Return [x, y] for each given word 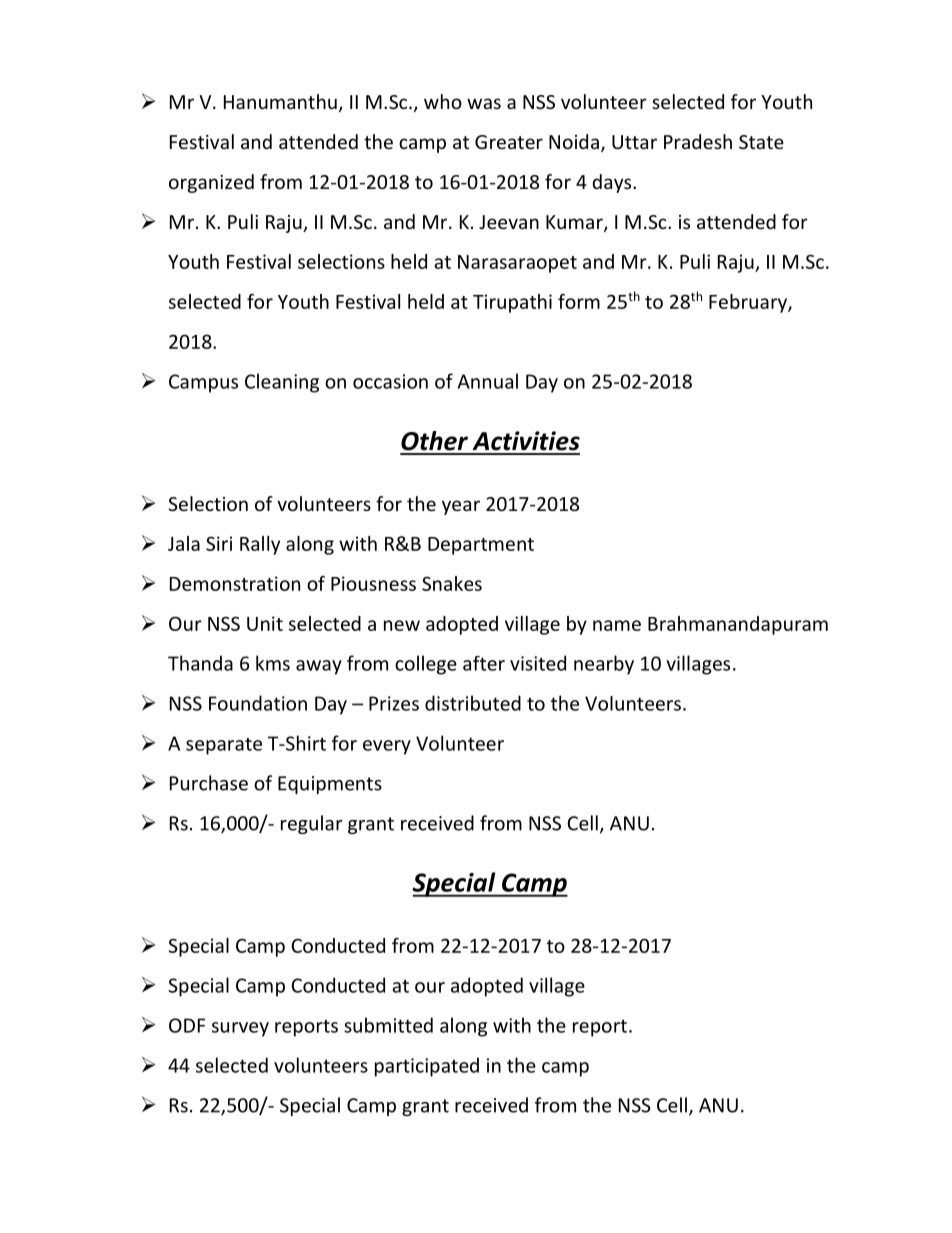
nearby [604, 665]
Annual [488, 381]
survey [240, 1029]
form [579, 301]
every [387, 747]
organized [211, 183]
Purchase [209, 783]
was [484, 103]
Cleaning [282, 383]
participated [427, 1067]
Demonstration [235, 583]
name [617, 625]
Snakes [452, 583]
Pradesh [698, 141]
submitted [388, 1025]
